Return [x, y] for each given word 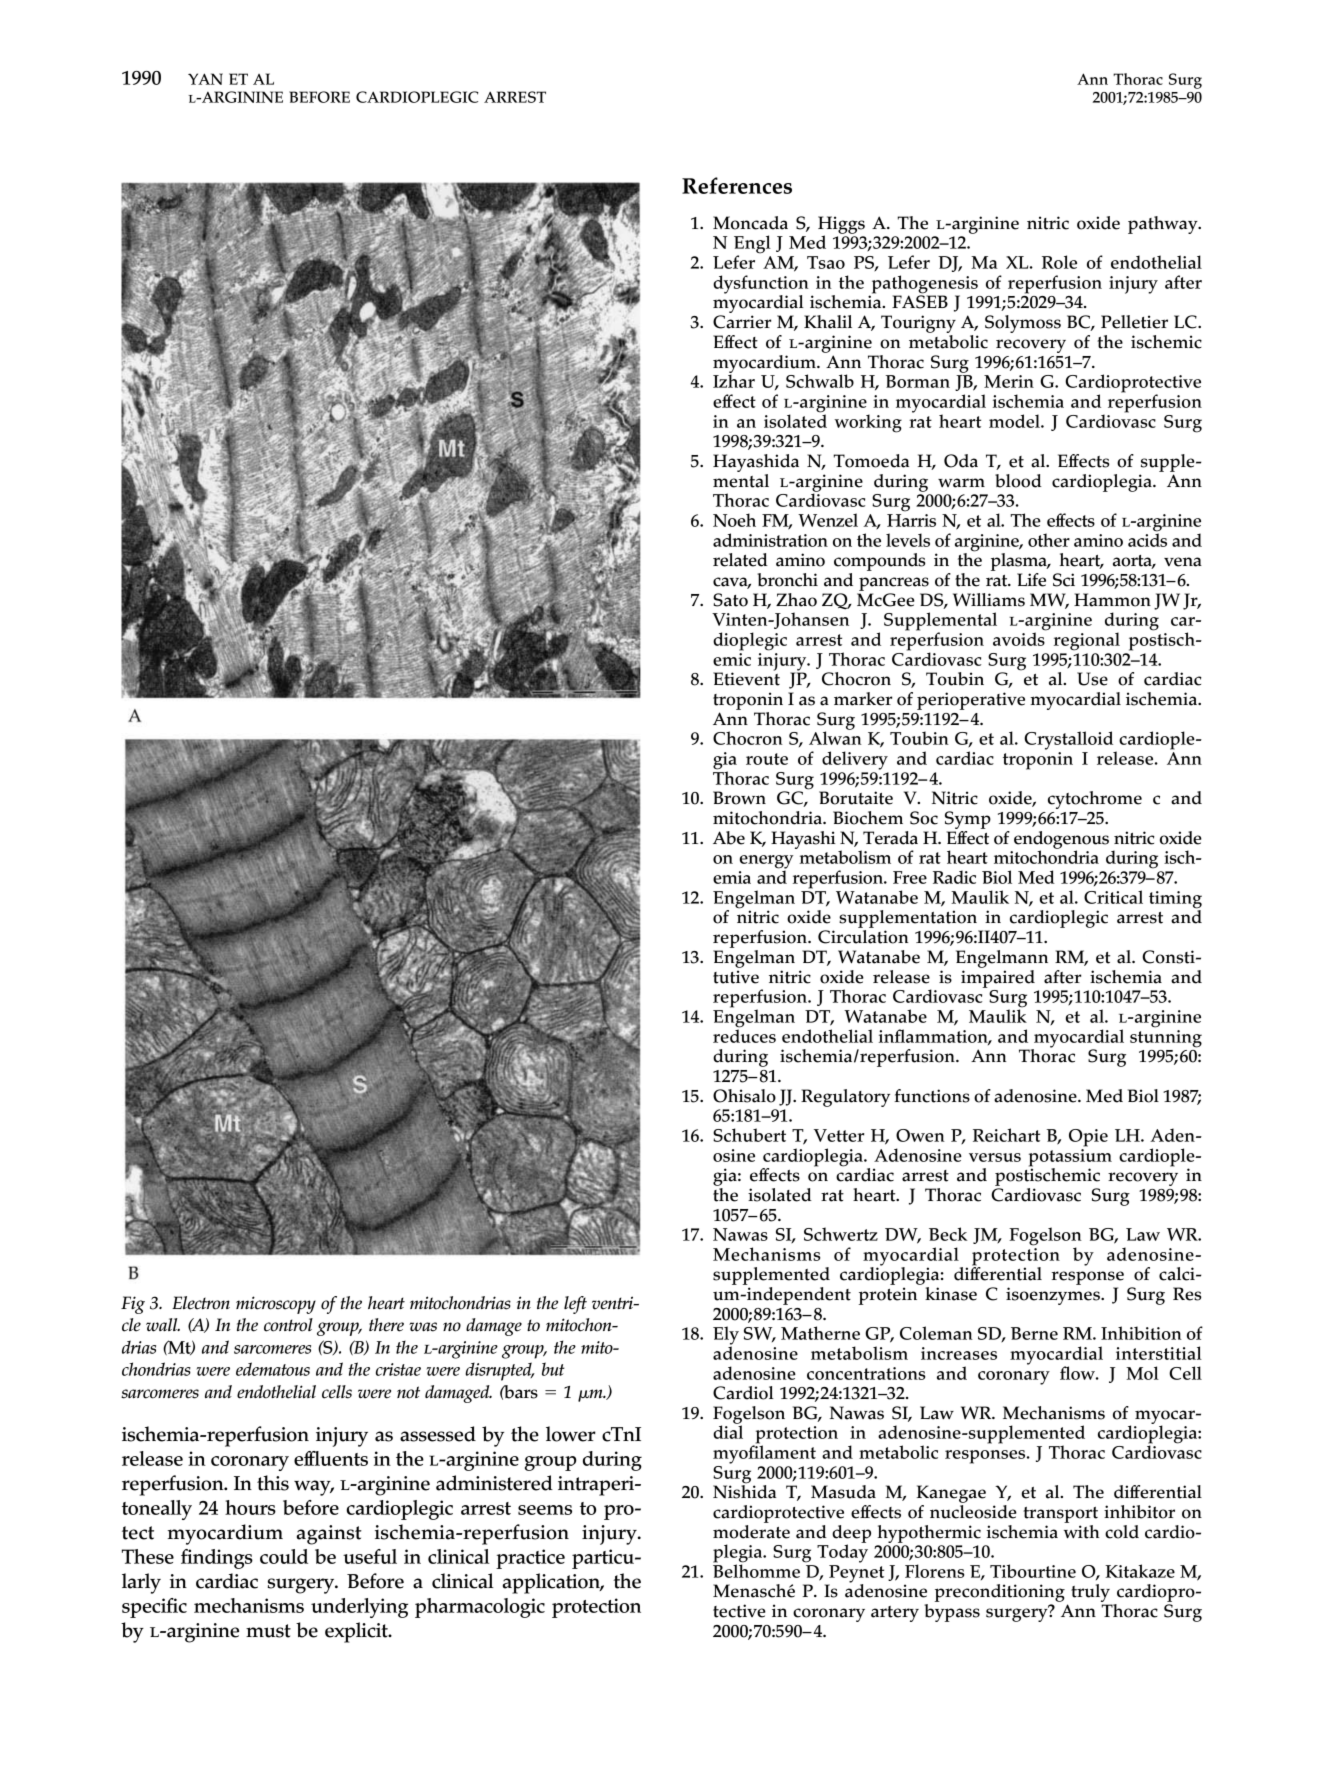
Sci [1064, 580]
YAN [205, 79]
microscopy [276, 1305]
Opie [1088, 1138]
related [740, 560]
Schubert [749, 1135]
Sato [730, 600]
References [737, 185]
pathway [1164, 225]
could [284, 1556]
